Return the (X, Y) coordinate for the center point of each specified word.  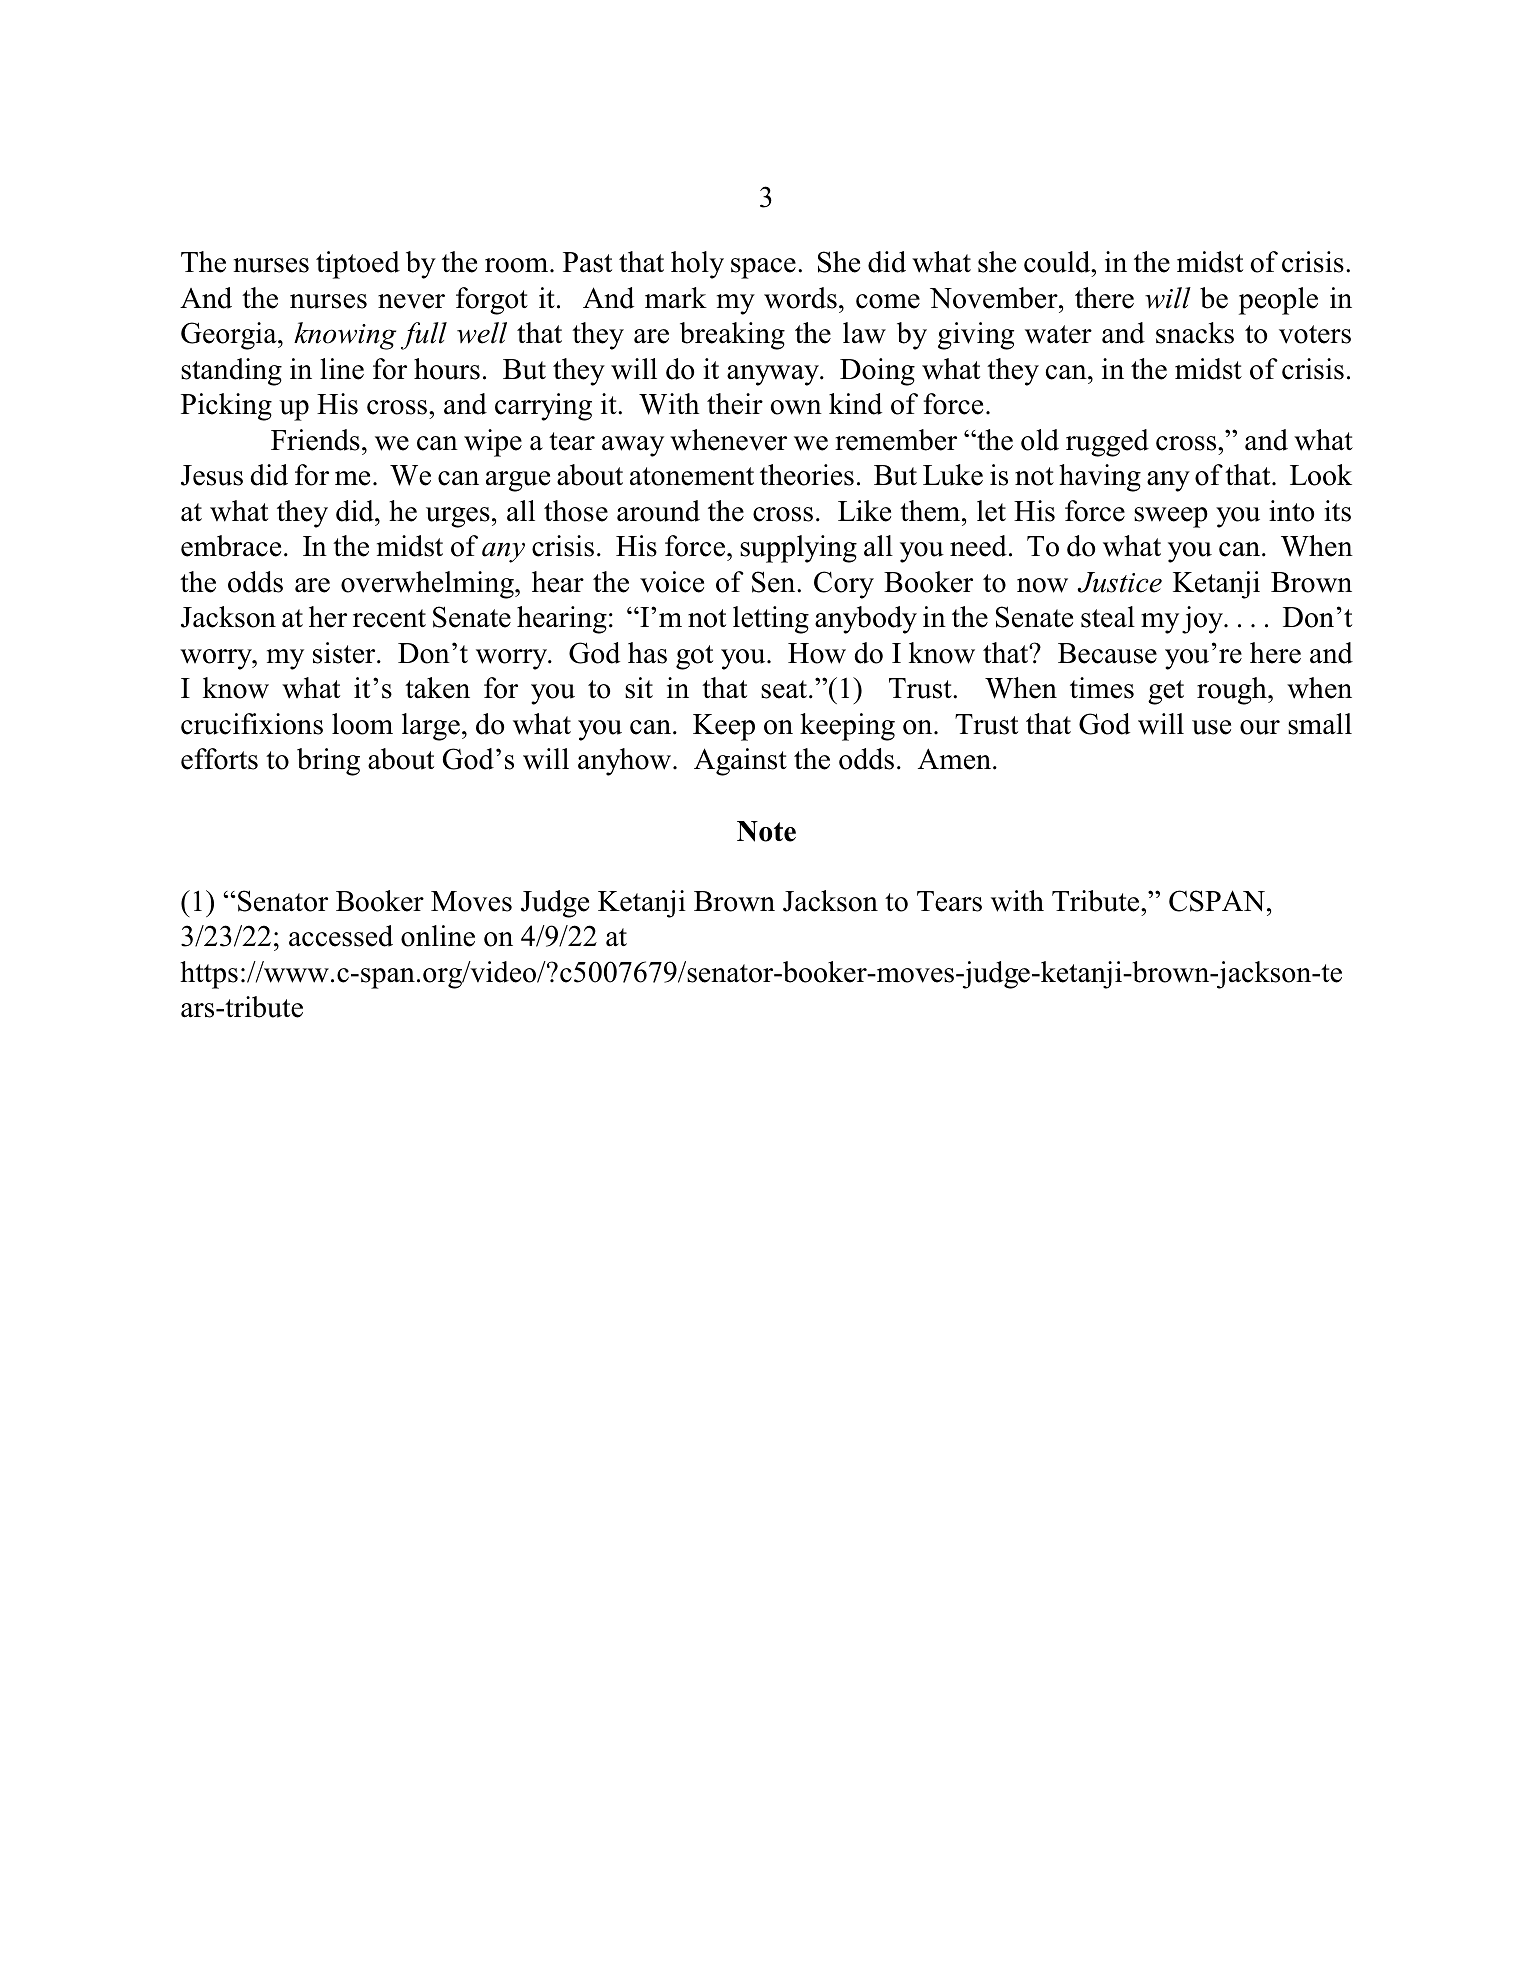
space (763, 268)
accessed (341, 936)
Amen (956, 759)
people (1278, 301)
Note (766, 831)
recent (389, 618)
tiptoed (358, 265)
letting (771, 620)
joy (1203, 620)
